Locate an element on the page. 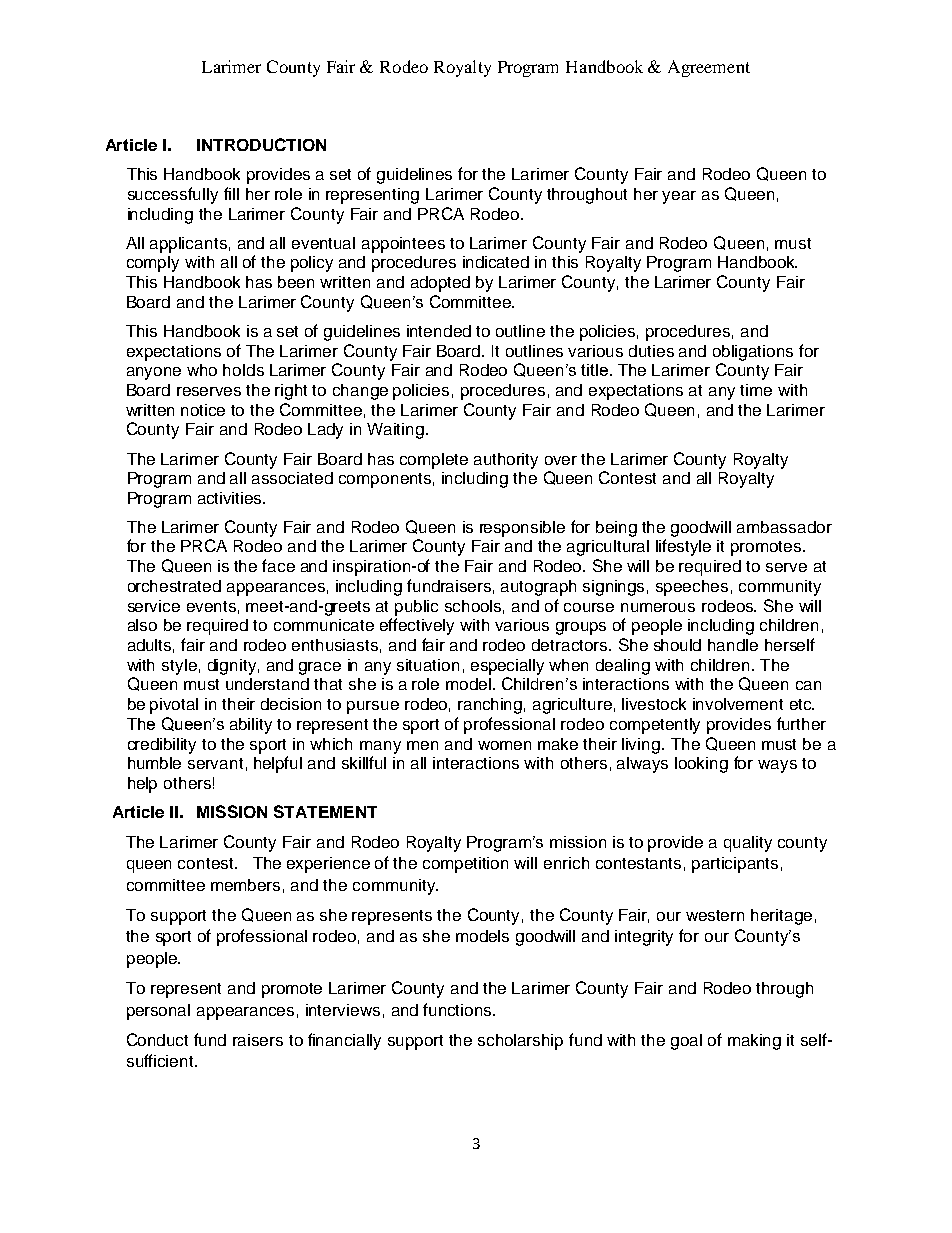 The width and height of the image is (952, 1233). ability is located at coordinates (251, 726).
